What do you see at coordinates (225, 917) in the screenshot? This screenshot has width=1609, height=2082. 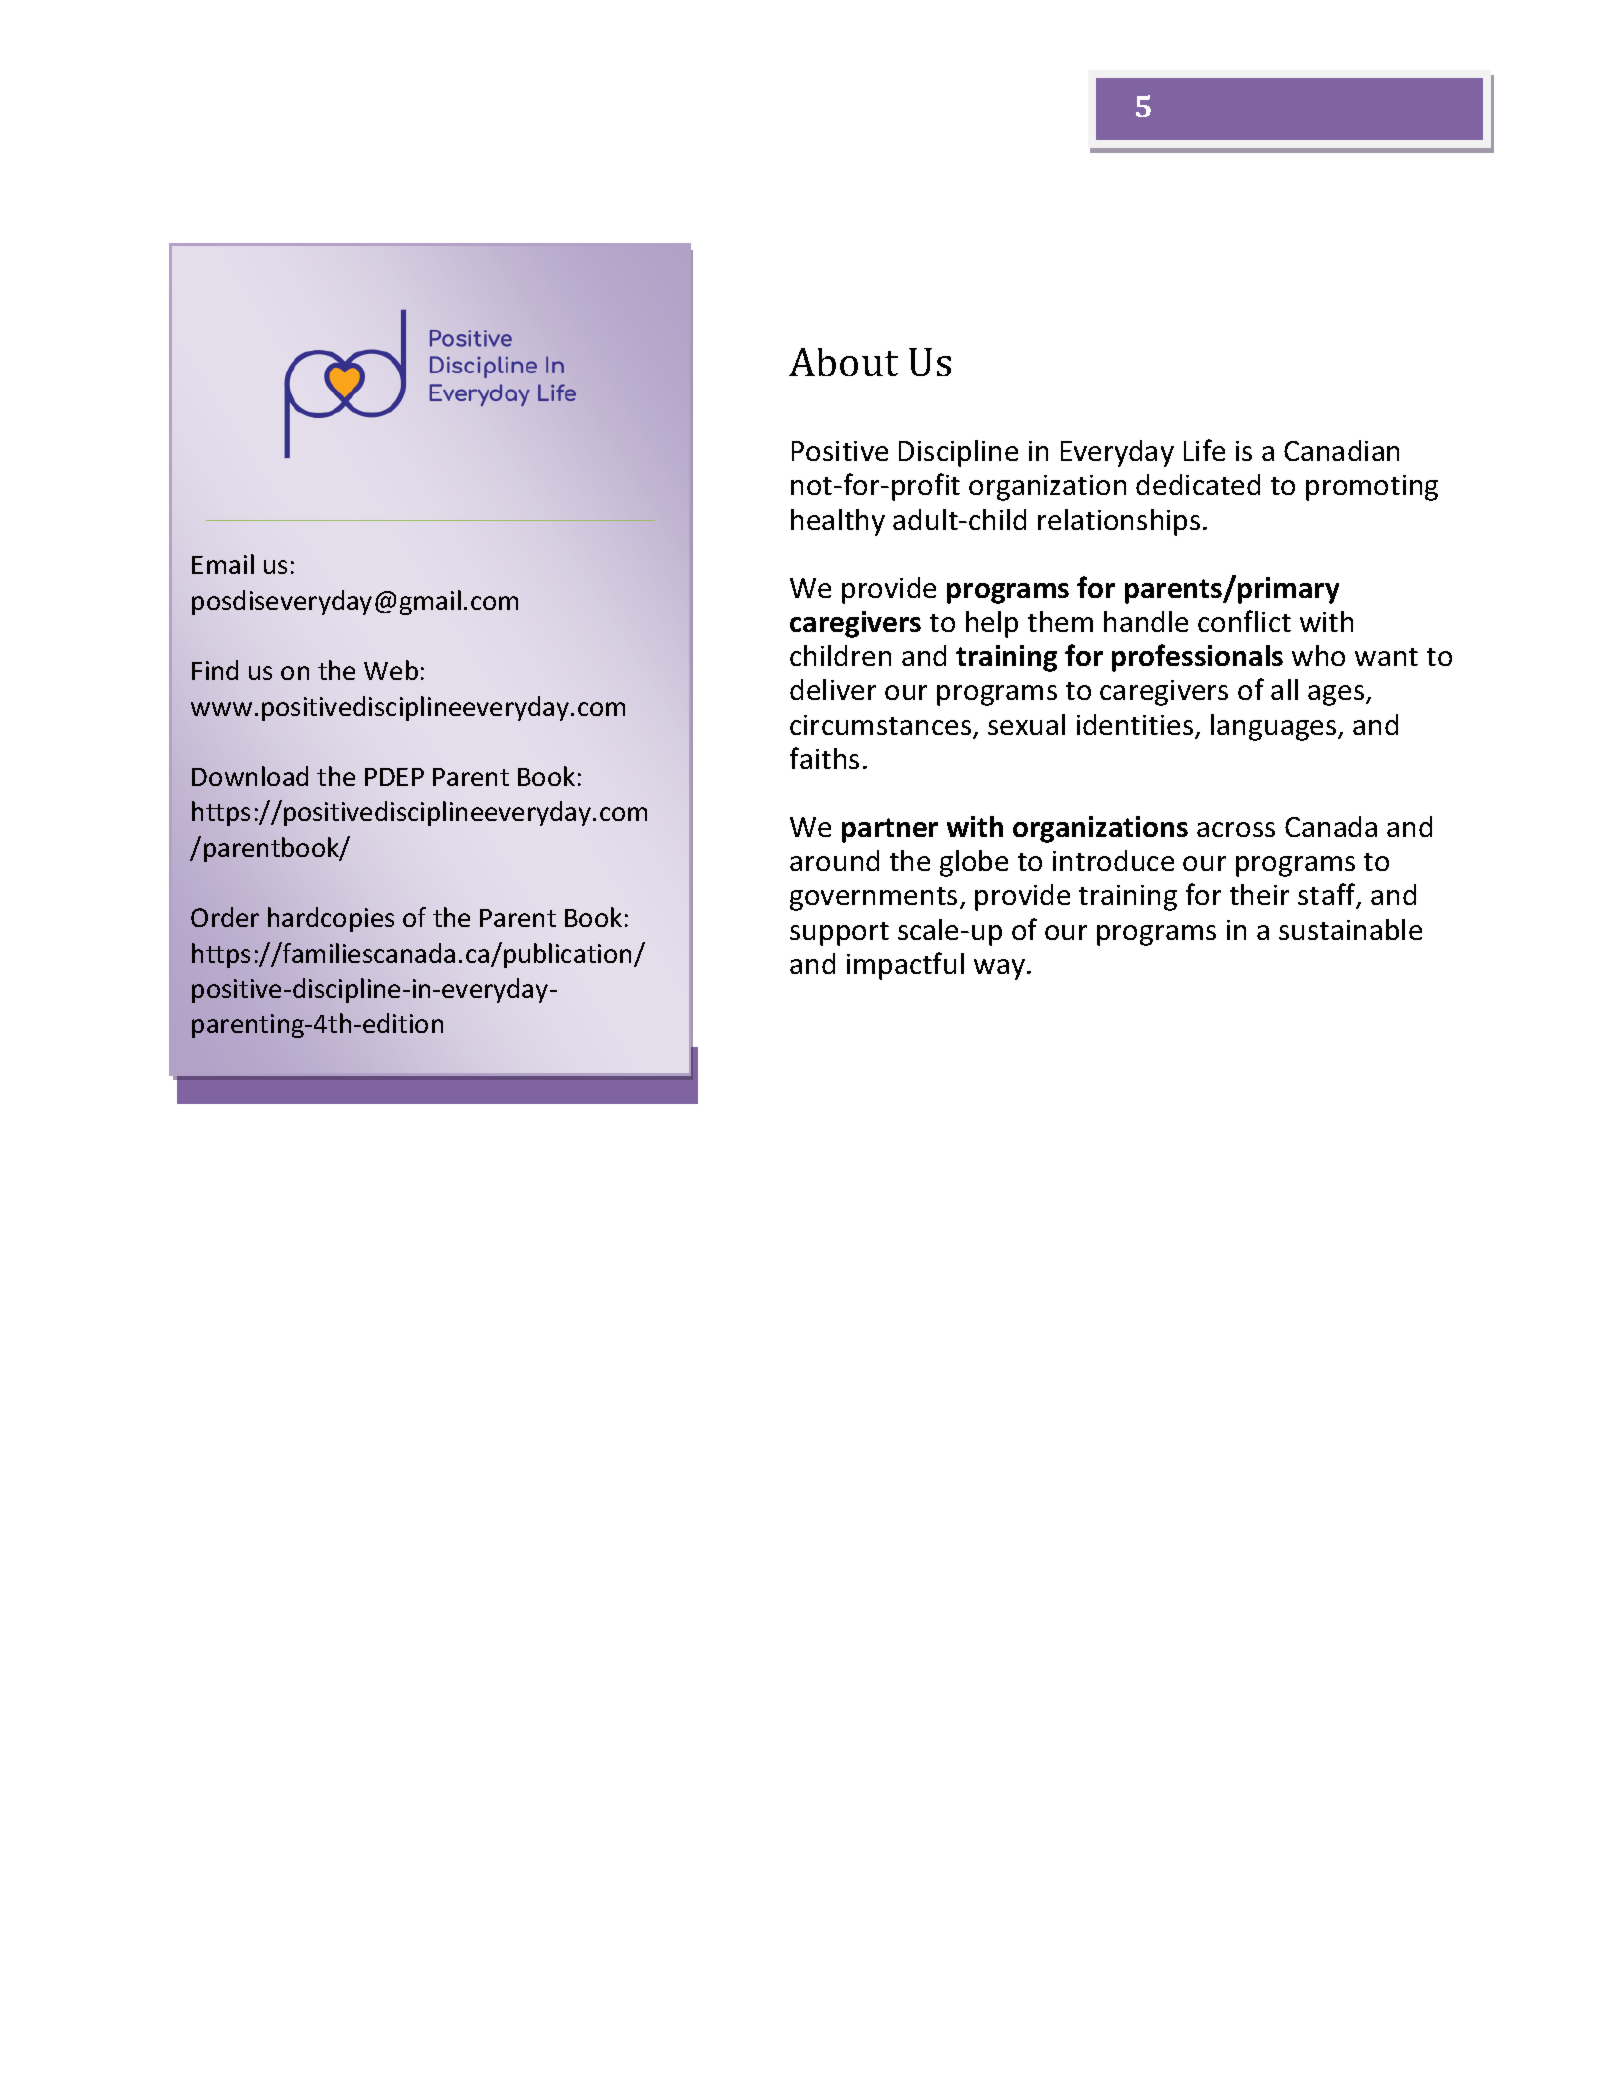 I see `Order` at bounding box center [225, 917].
